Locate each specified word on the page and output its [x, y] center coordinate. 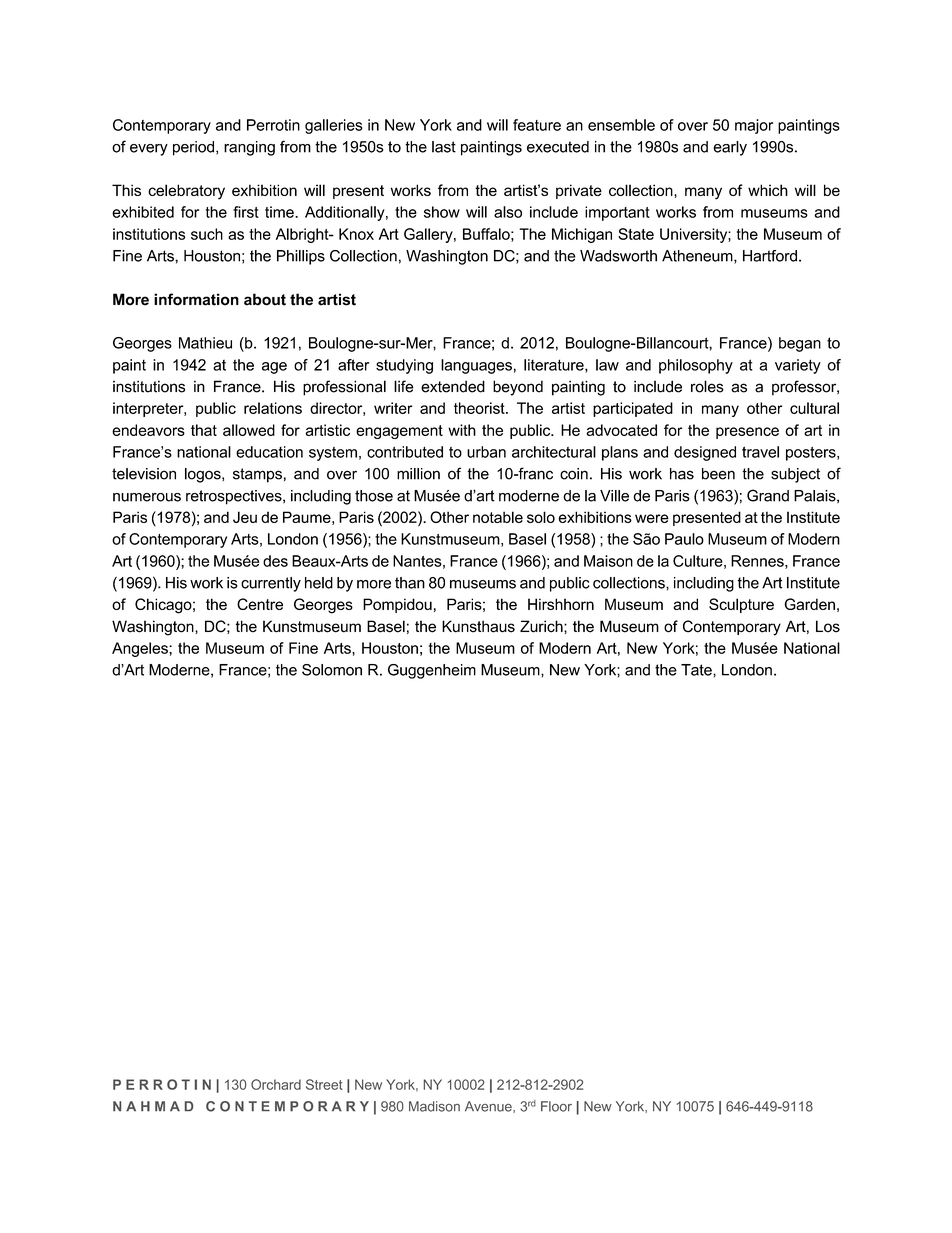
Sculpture [741, 605]
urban [486, 452]
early [730, 148]
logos [204, 475]
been [718, 474]
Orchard [276, 1084]
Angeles [141, 649]
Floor [556, 1106]
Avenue [489, 1107]
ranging [249, 148]
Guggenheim [432, 671]
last [444, 147]
